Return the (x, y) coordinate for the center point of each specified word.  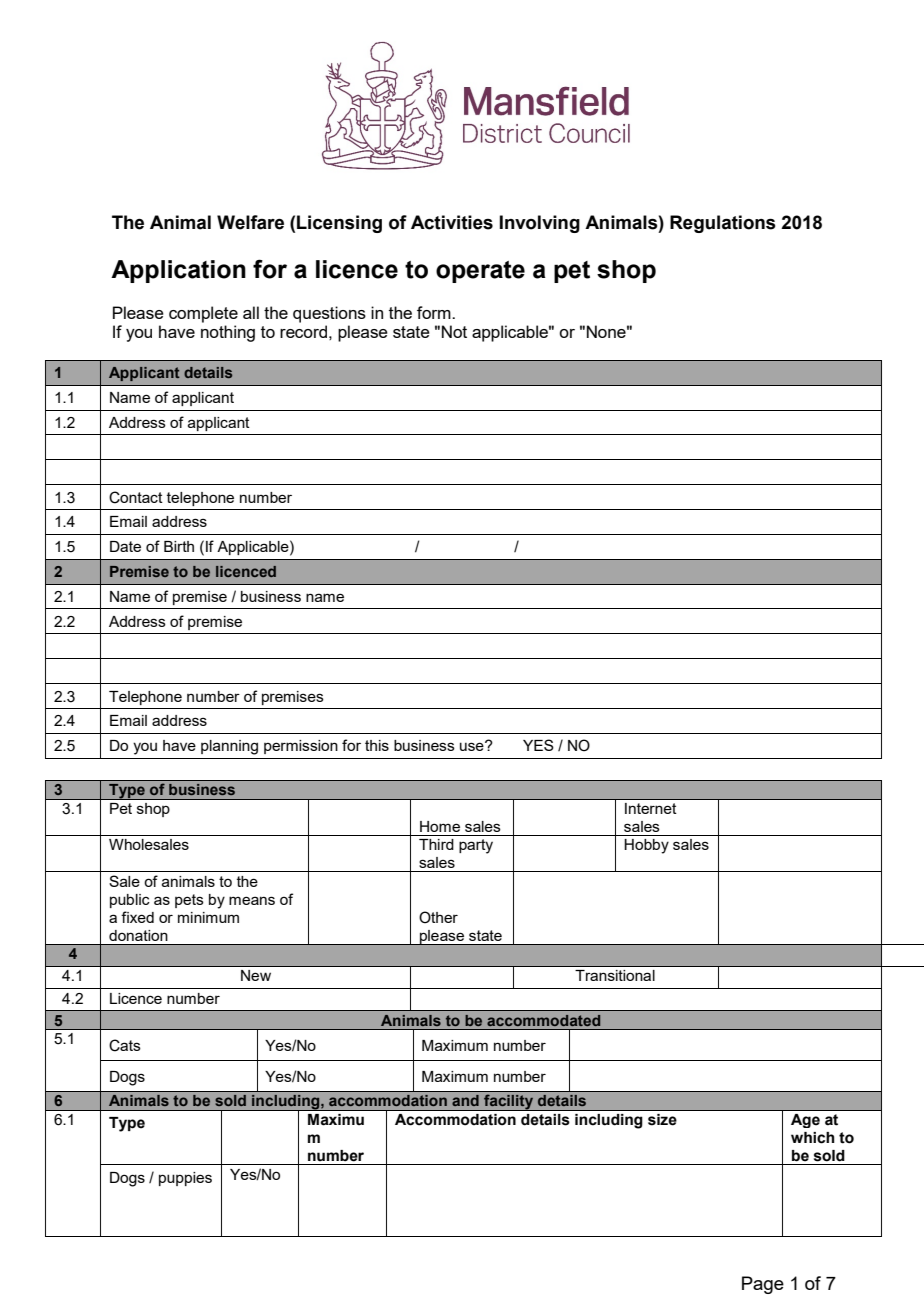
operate (480, 272)
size (662, 1119)
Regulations (723, 224)
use (473, 746)
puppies (185, 1179)
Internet (650, 808)
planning (229, 747)
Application (178, 271)
